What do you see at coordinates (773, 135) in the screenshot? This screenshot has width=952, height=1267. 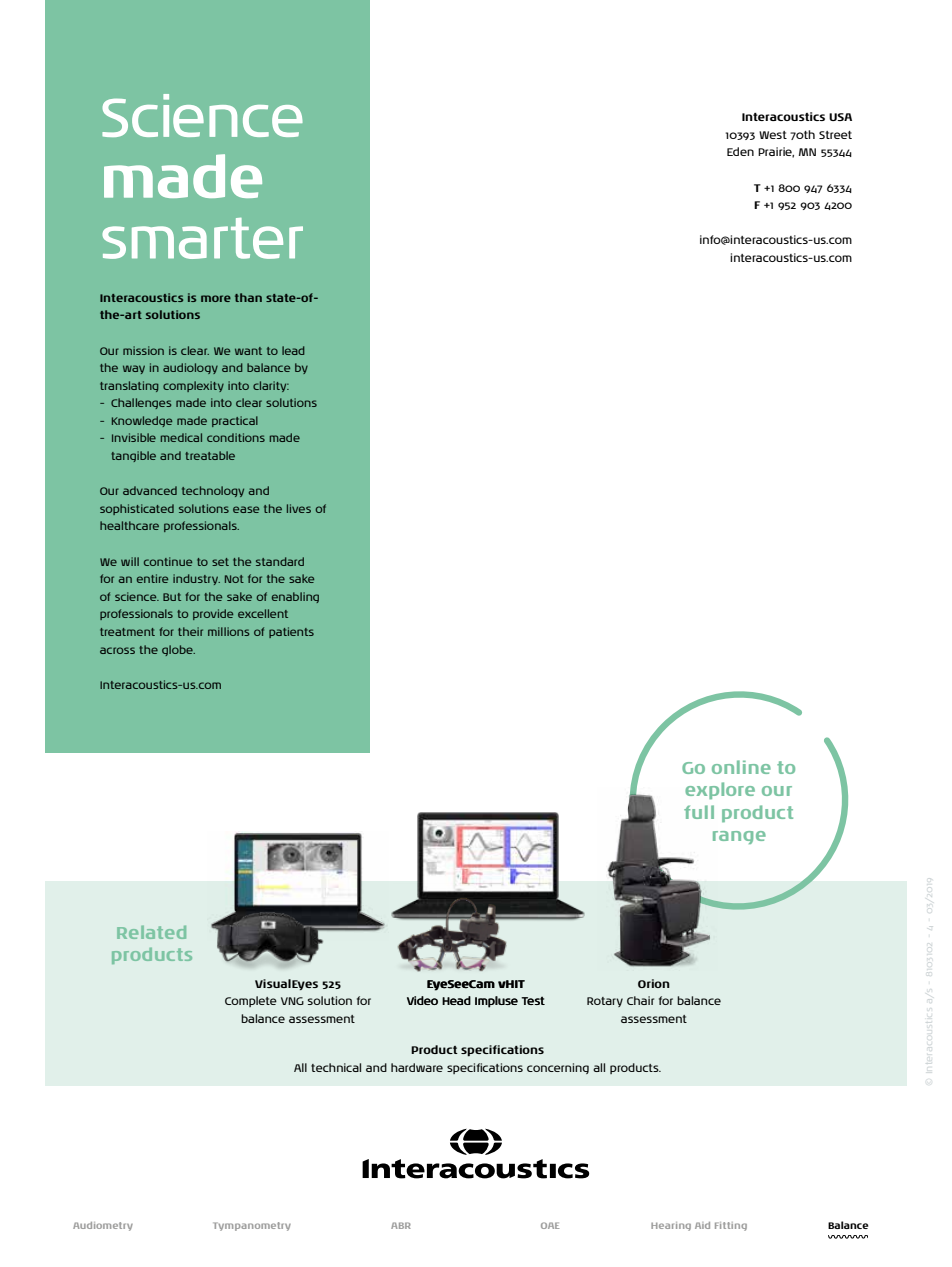 I see `West` at bounding box center [773, 135].
